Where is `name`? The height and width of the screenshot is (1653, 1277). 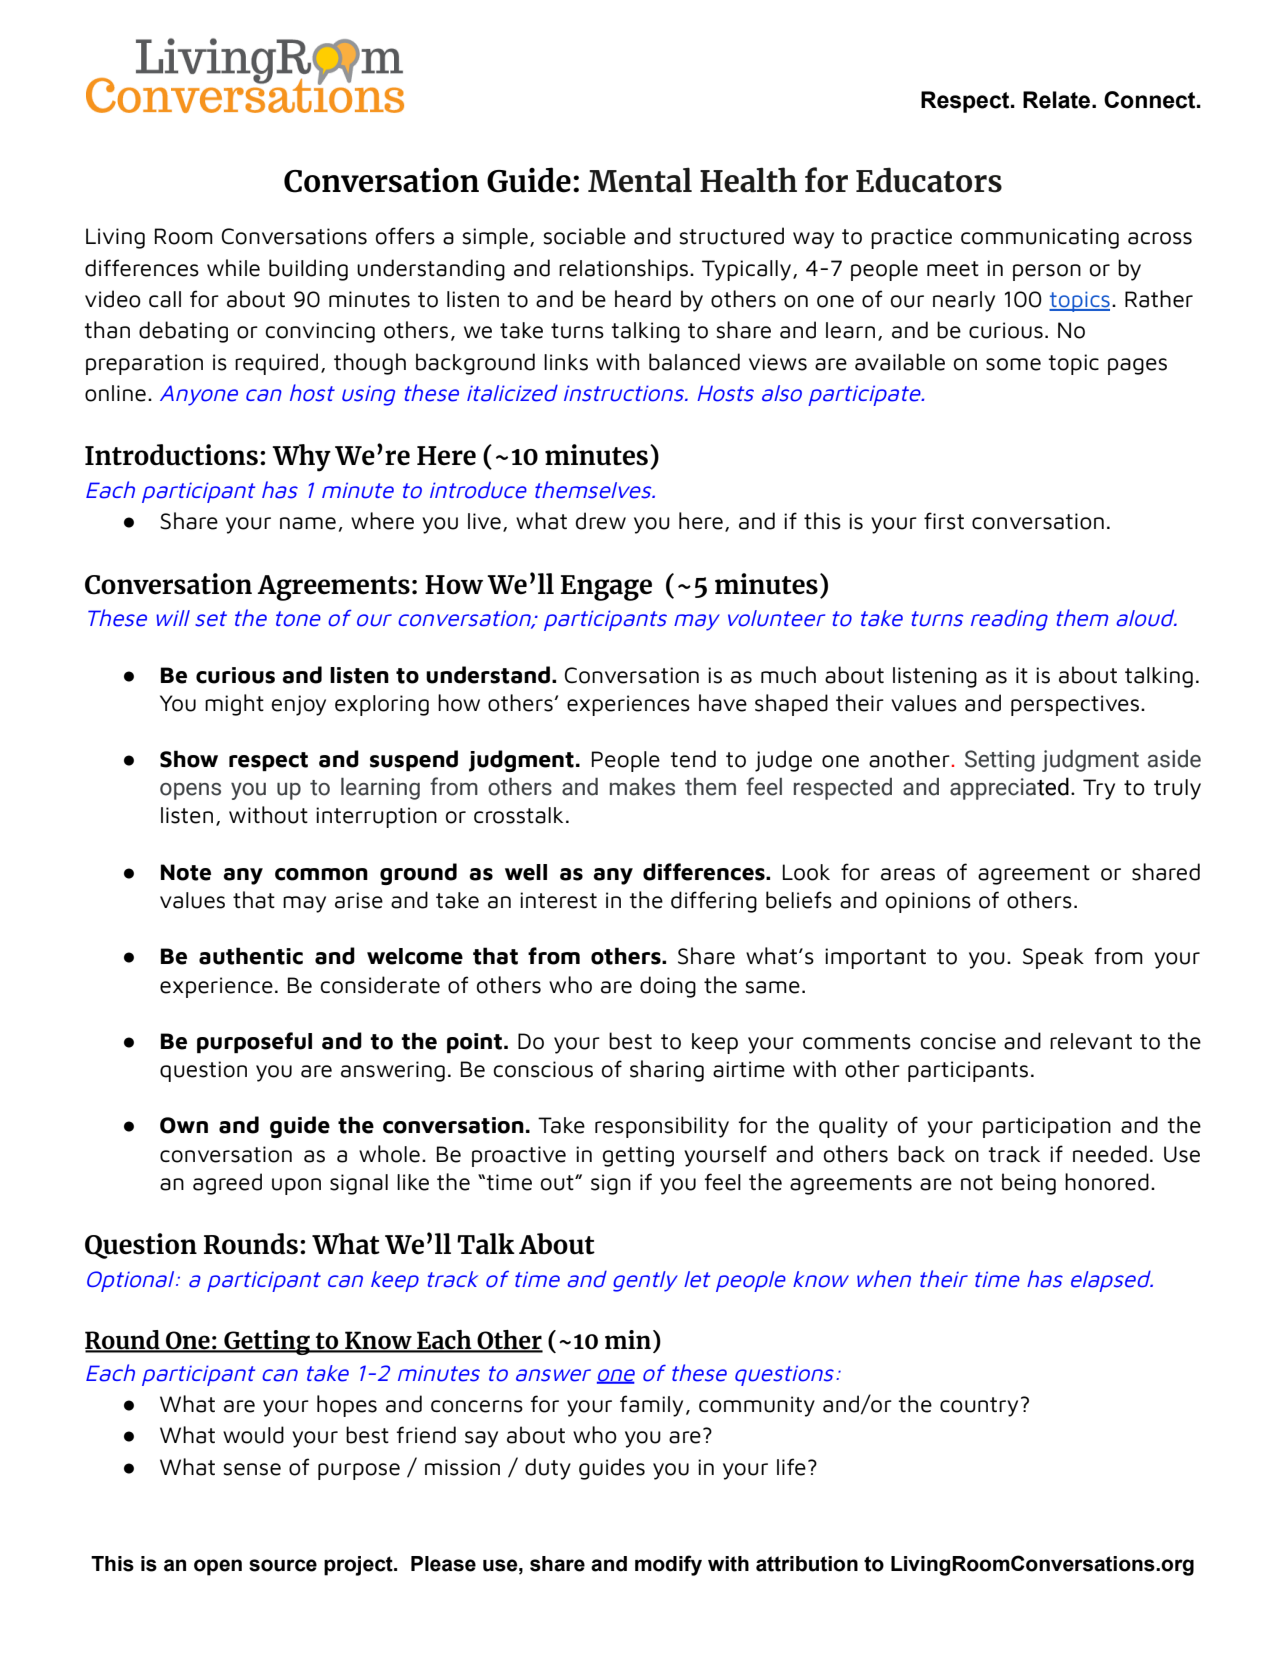
name is located at coordinates (308, 523).
